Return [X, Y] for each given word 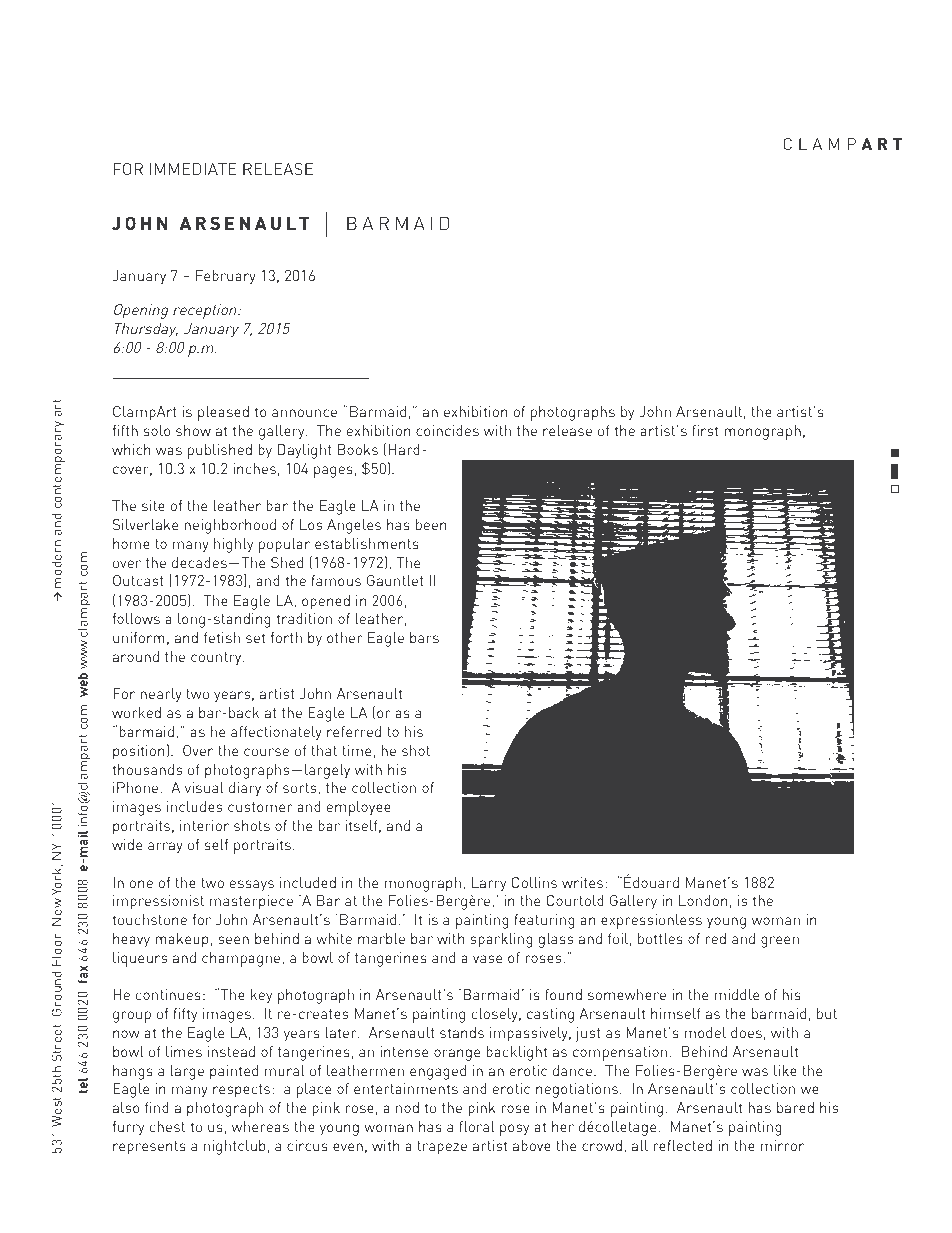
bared [795, 1107]
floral [477, 1126]
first [705, 430]
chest [167, 1126]
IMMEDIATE [193, 169]
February [226, 277]
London [703, 900]
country [217, 658]
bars [424, 637]
